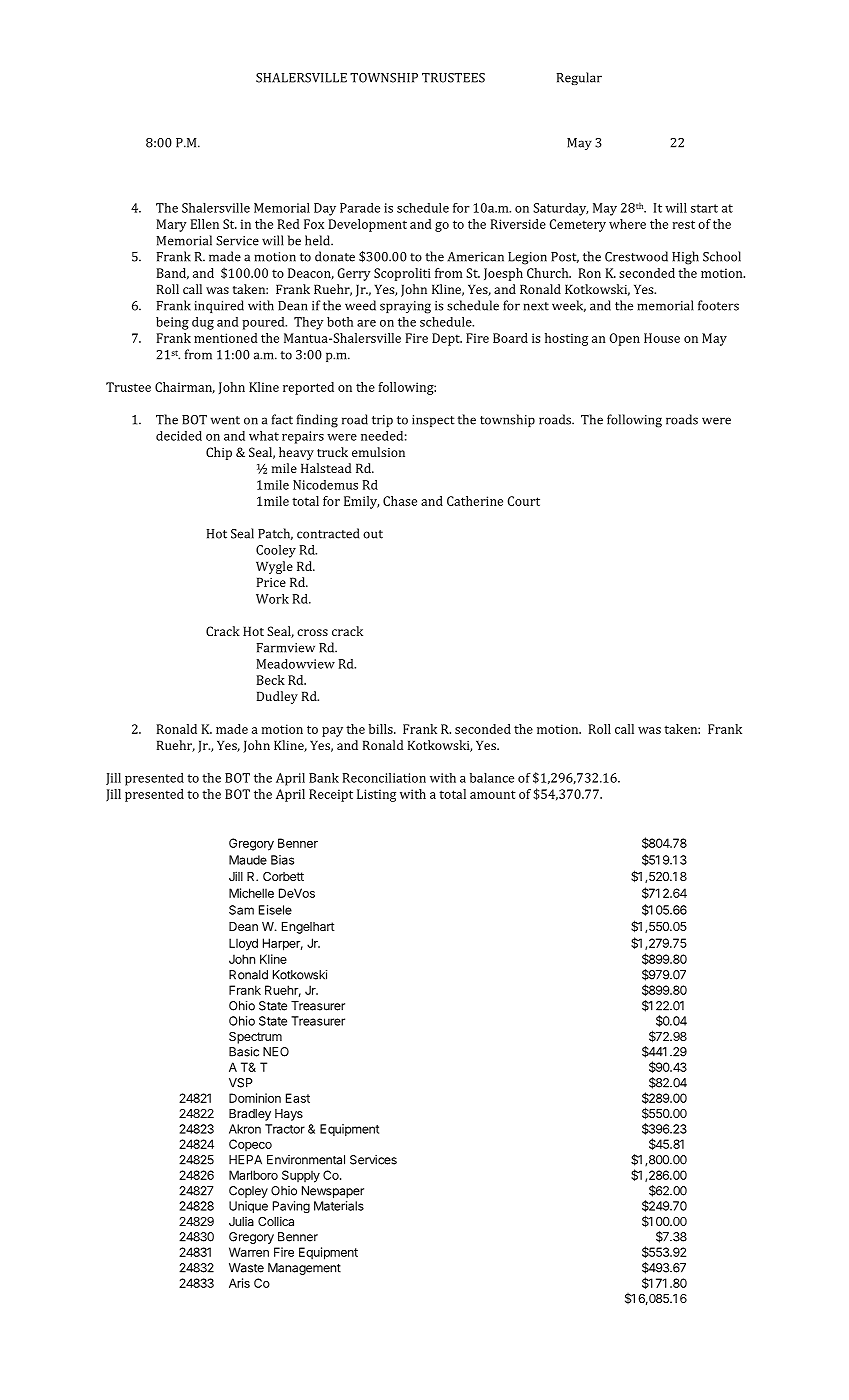  Describe the element at coordinates (333, 1192) in the document. I see `Newspaper` at that location.
